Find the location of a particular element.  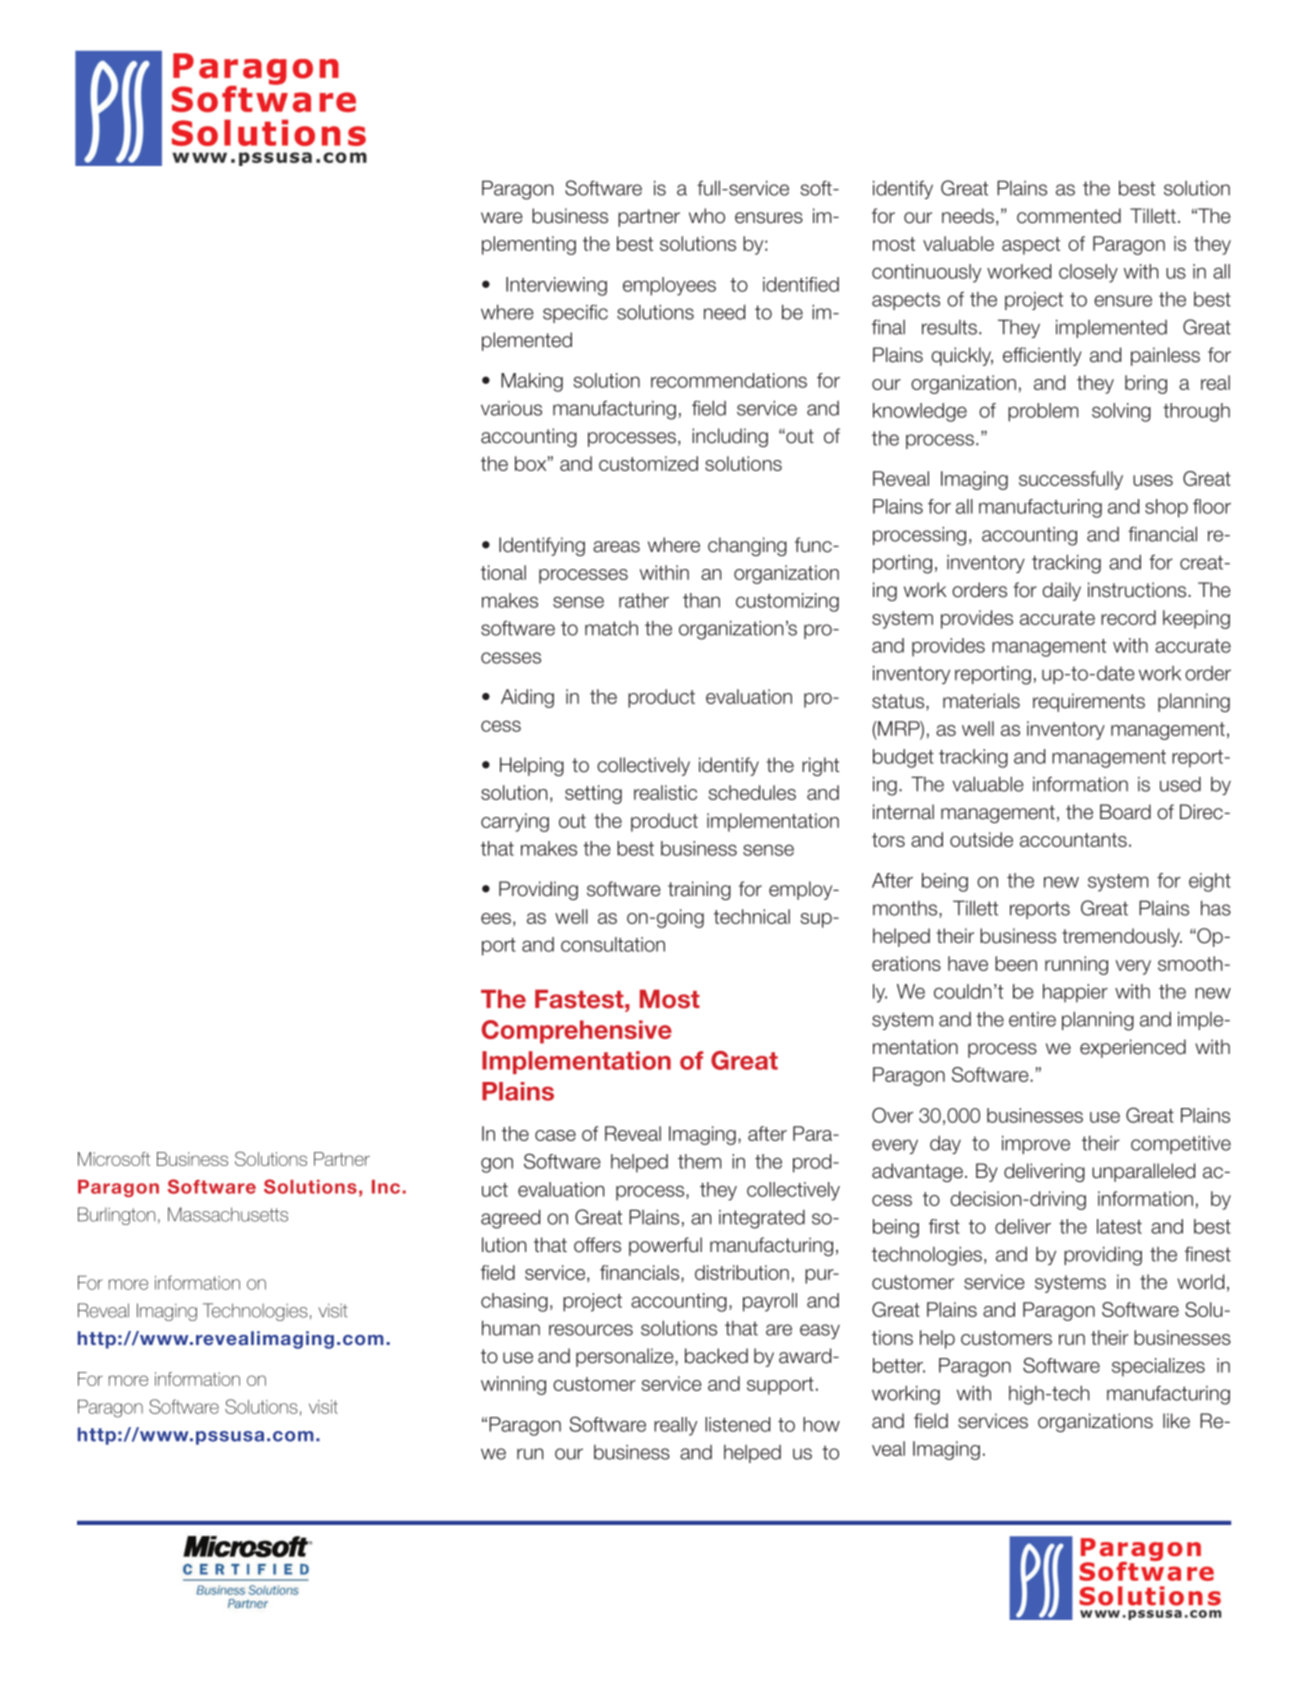

who is located at coordinates (707, 216).
